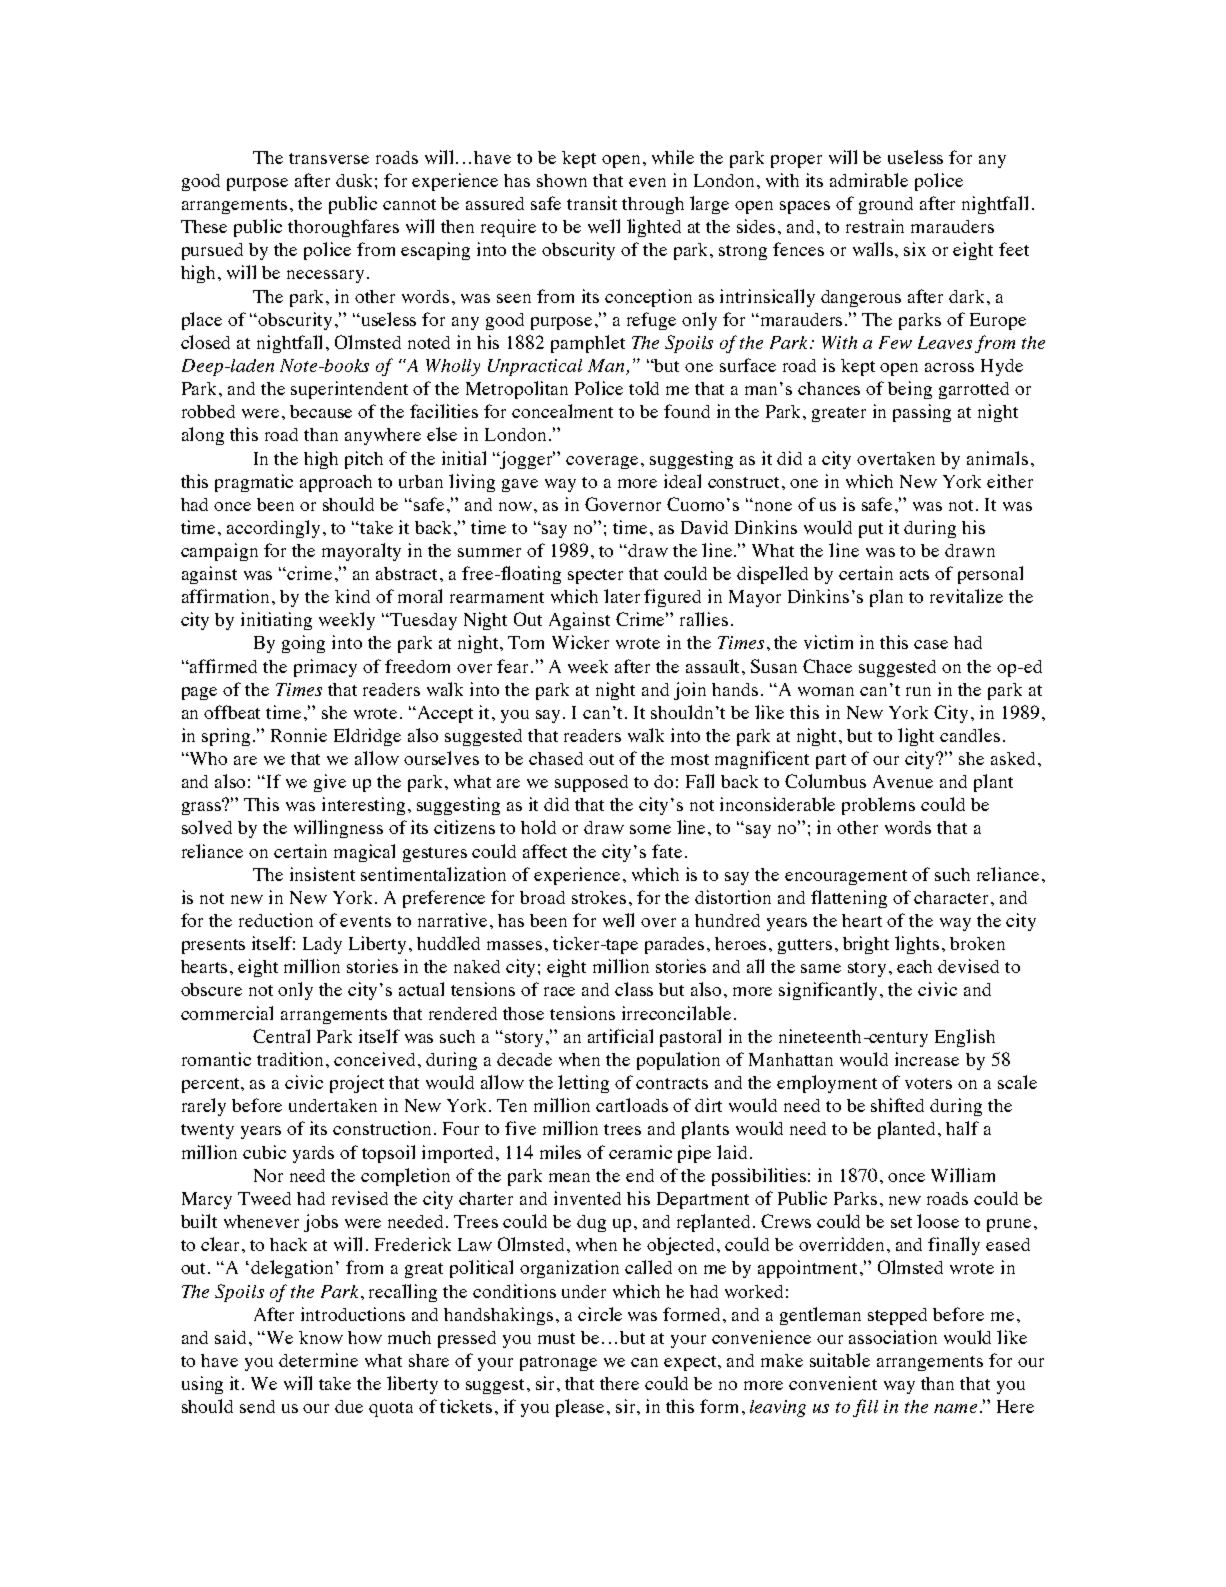 The width and height of the document is (1226, 1587). Describe the element at coordinates (592, 203) in the document. I see `transit` at that location.
